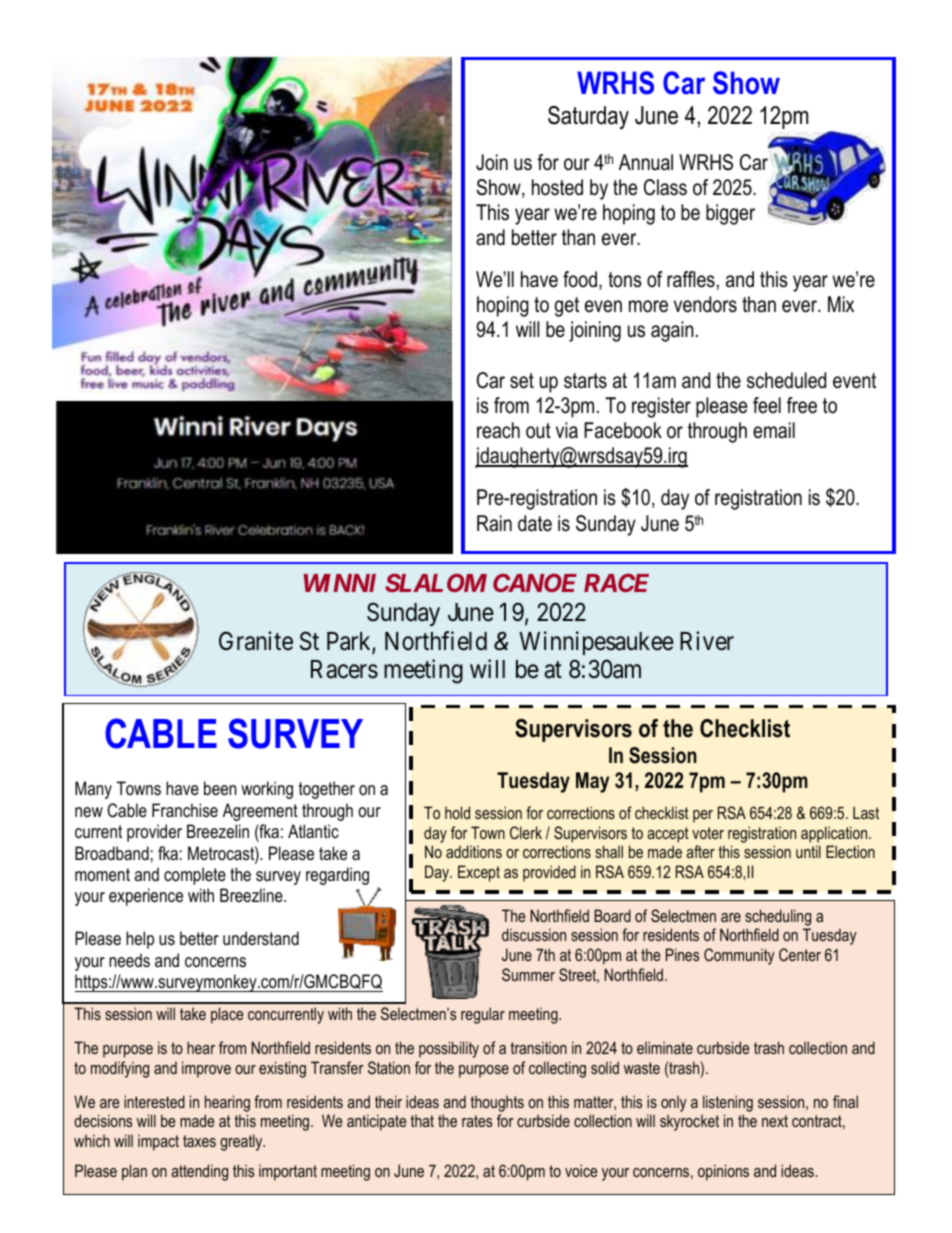 The image size is (952, 1233). Describe the element at coordinates (498, 430) in the screenshot. I see `reach` at that location.
